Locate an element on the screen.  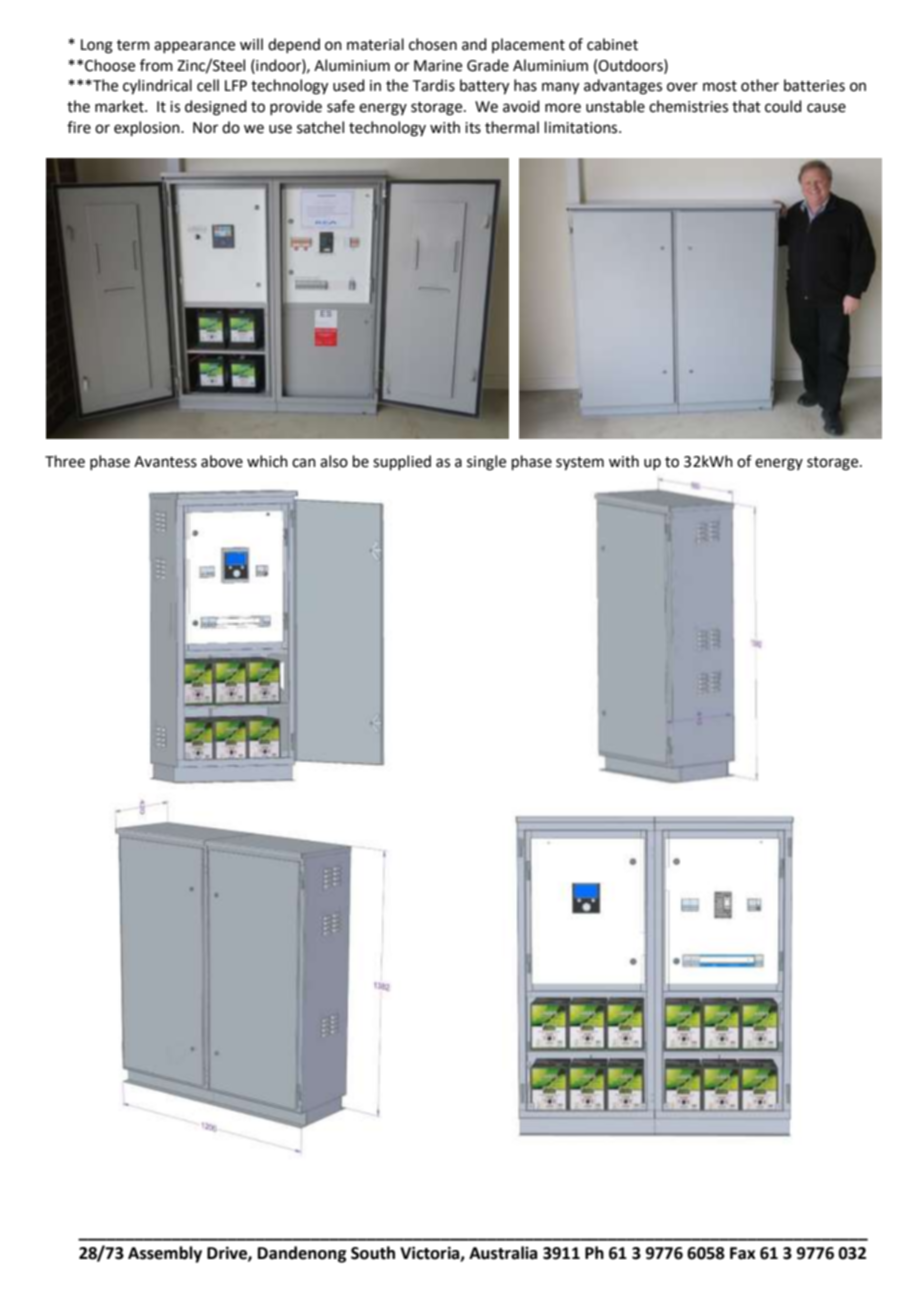
Tardis is located at coordinates (434, 85).
